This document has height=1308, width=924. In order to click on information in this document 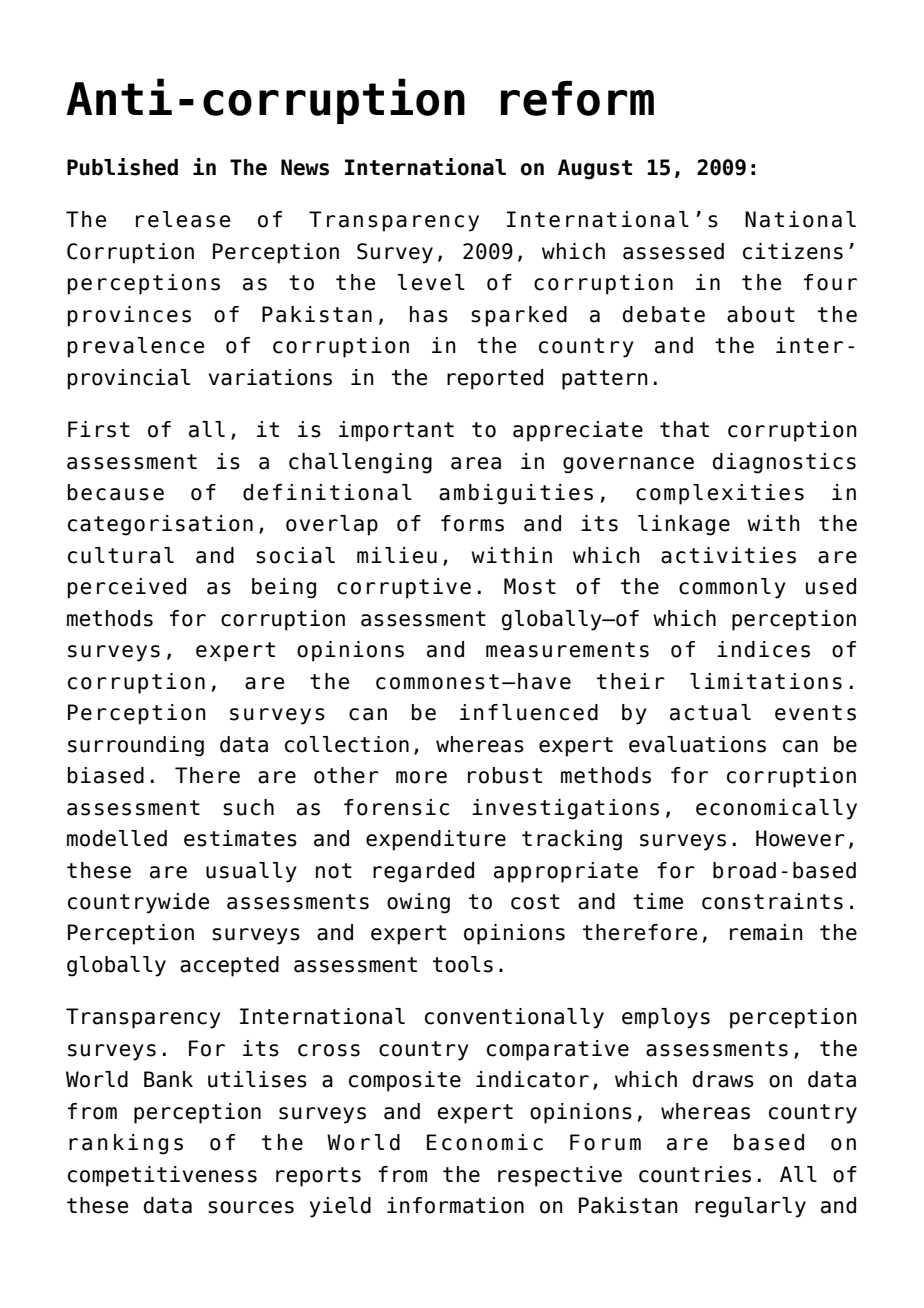, I will do `click(455, 1205)`.
